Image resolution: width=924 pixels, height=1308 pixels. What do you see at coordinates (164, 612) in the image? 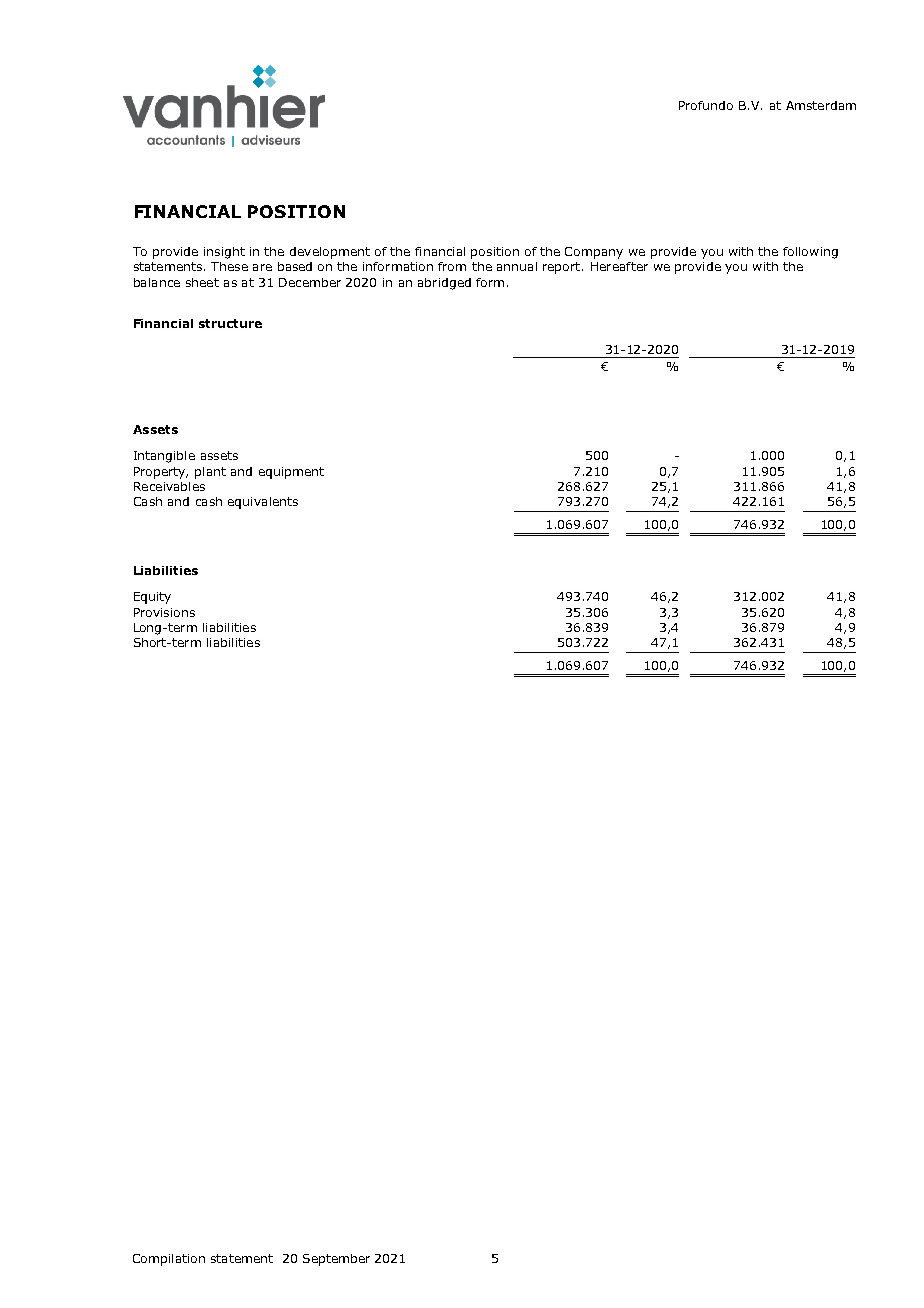
I see `Provisions` at bounding box center [164, 612].
